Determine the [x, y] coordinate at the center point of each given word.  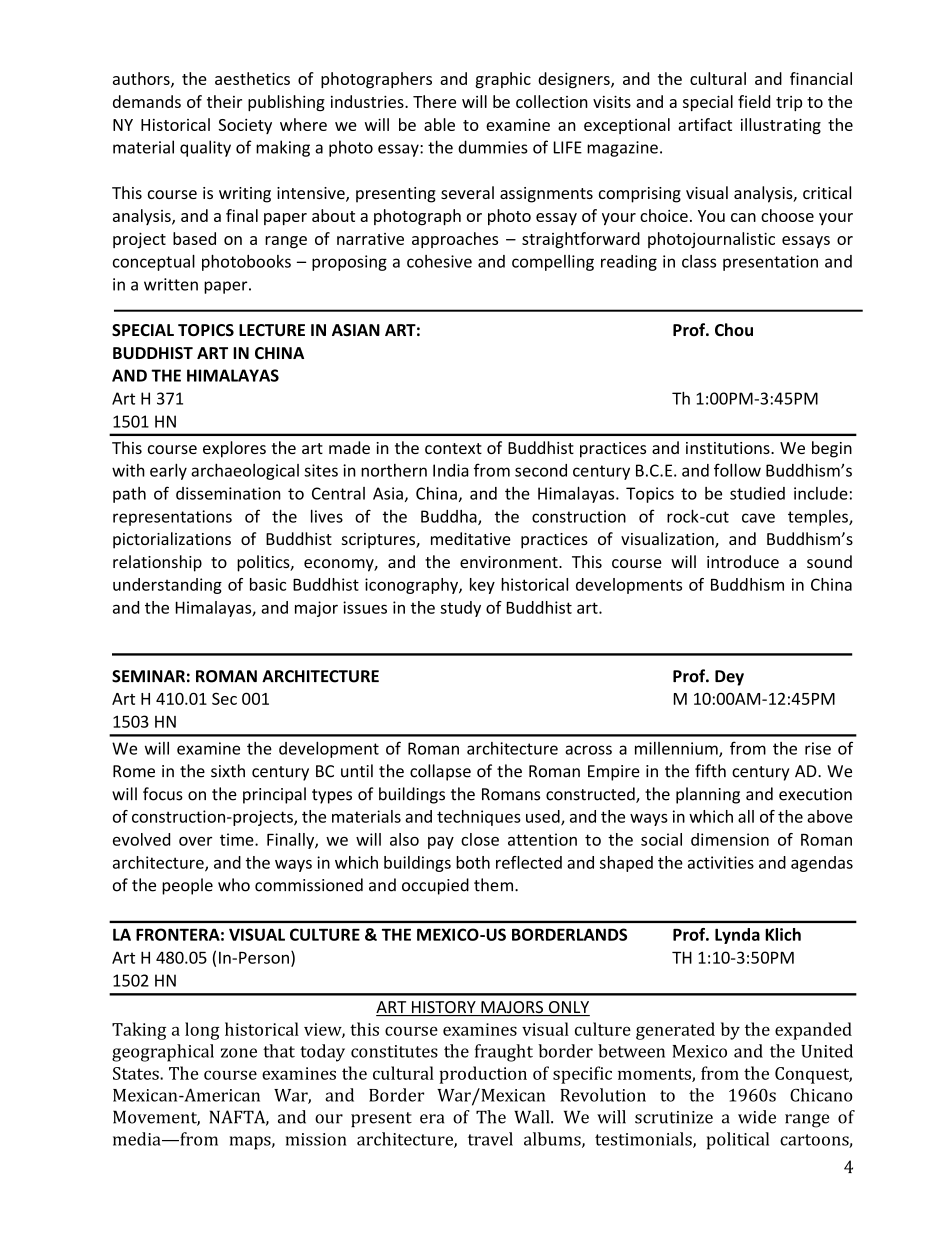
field [754, 101]
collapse [440, 772]
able [439, 124]
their [224, 101]
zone [239, 1053]
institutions [729, 448]
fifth [710, 771]
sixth [228, 771]
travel [490, 1139]
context [453, 448]
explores [234, 449]
